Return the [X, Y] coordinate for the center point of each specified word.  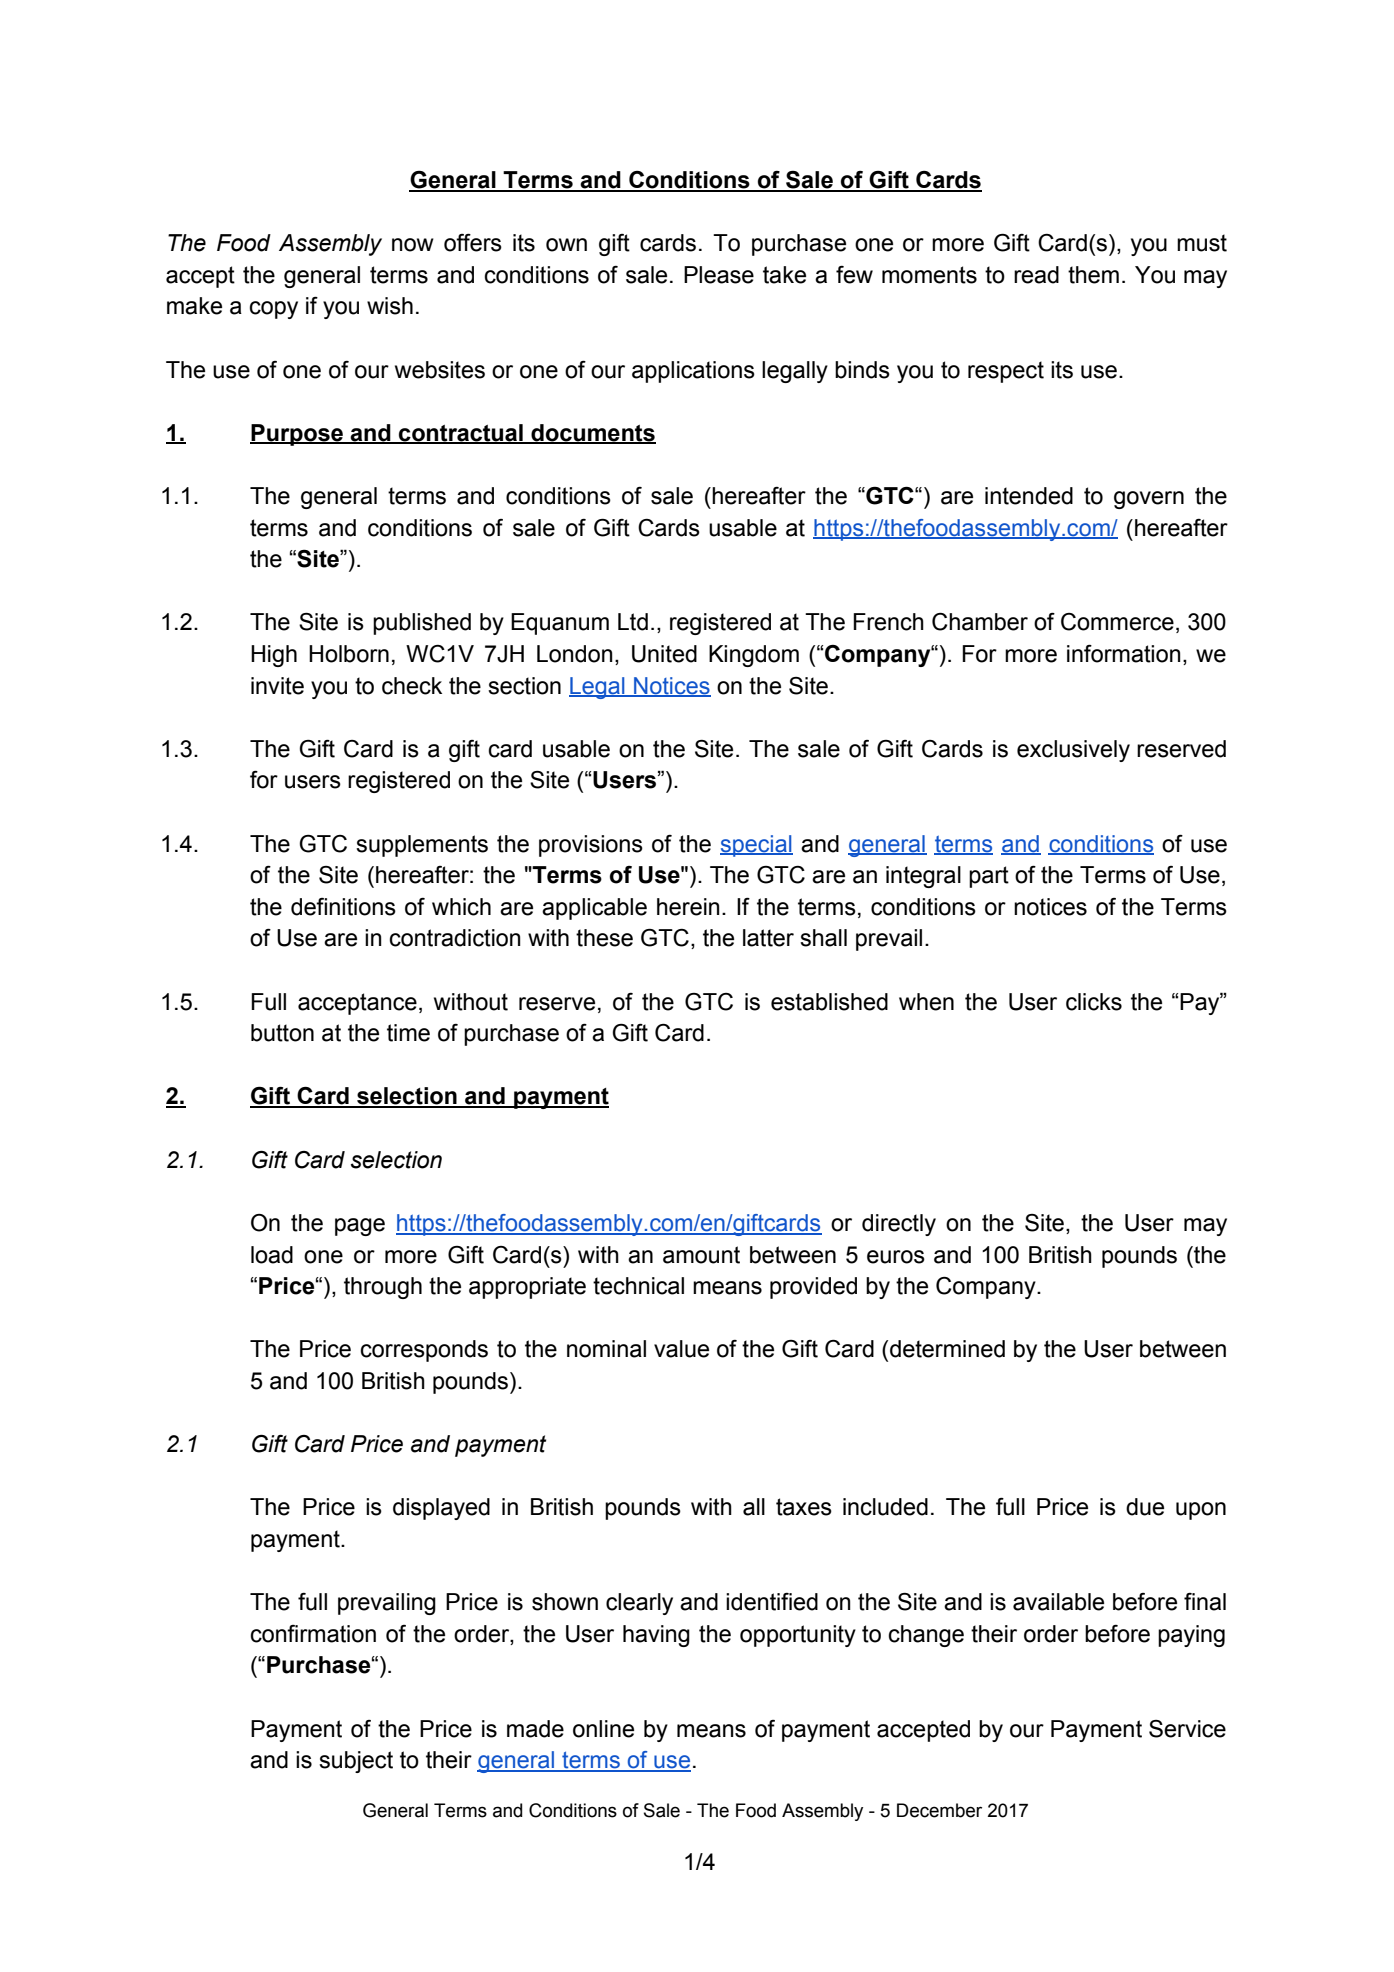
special [756, 846]
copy [274, 310]
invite [277, 686]
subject [356, 1762]
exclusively [1073, 751]
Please [719, 275]
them [1093, 275]
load [272, 1255]
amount [701, 1255]
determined [947, 1349]
